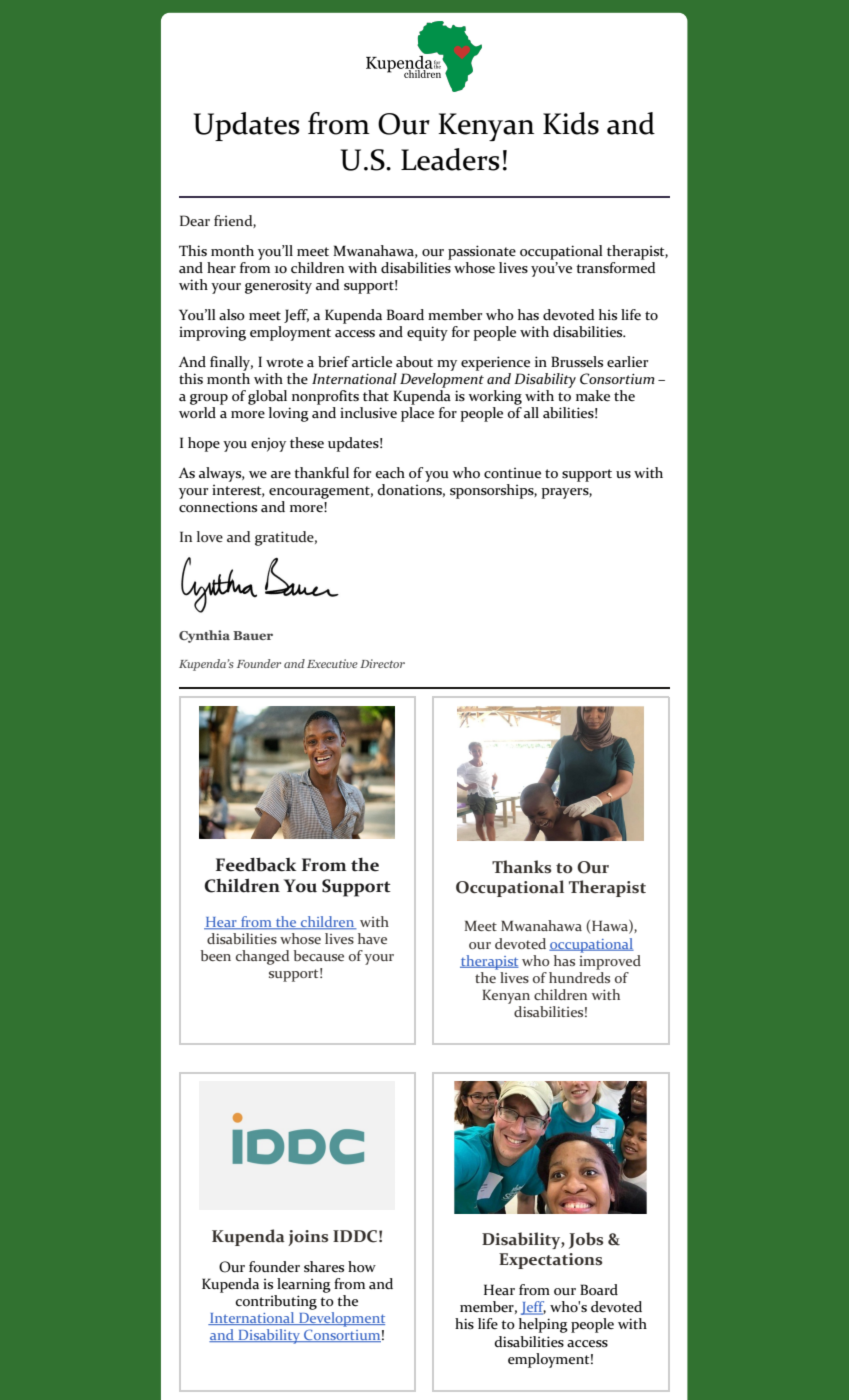 The width and height of the image is (849, 1400). I want to click on Leaders, so click(450, 159).
